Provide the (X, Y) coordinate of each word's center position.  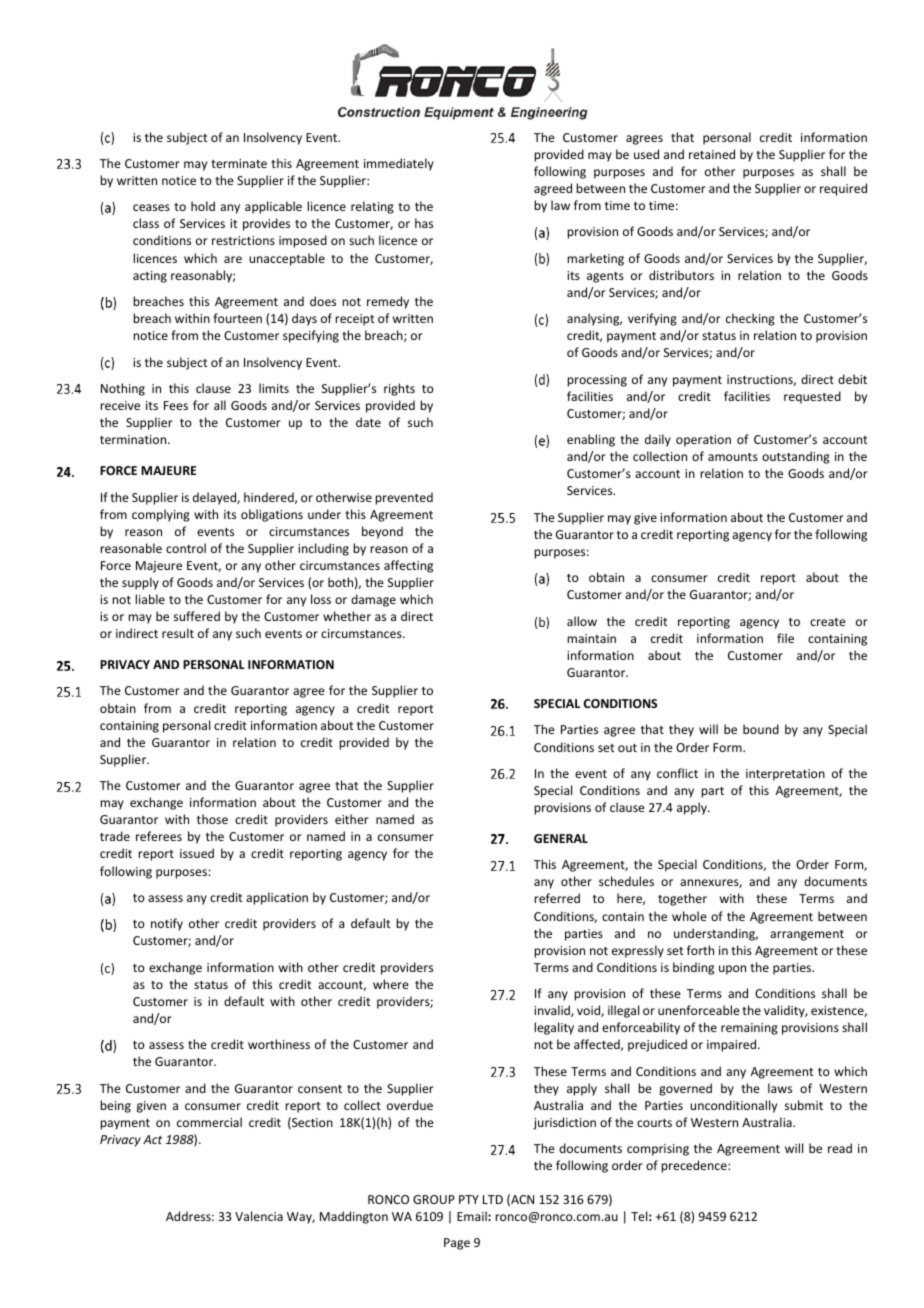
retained (712, 154)
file (785, 638)
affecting (408, 566)
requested (812, 397)
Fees (176, 405)
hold (203, 206)
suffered (197, 616)
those (212, 819)
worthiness (279, 1044)
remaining (749, 1029)
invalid (553, 1011)
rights (399, 389)
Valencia (259, 1216)
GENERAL (561, 838)
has (424, 223)
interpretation (785, 775)
